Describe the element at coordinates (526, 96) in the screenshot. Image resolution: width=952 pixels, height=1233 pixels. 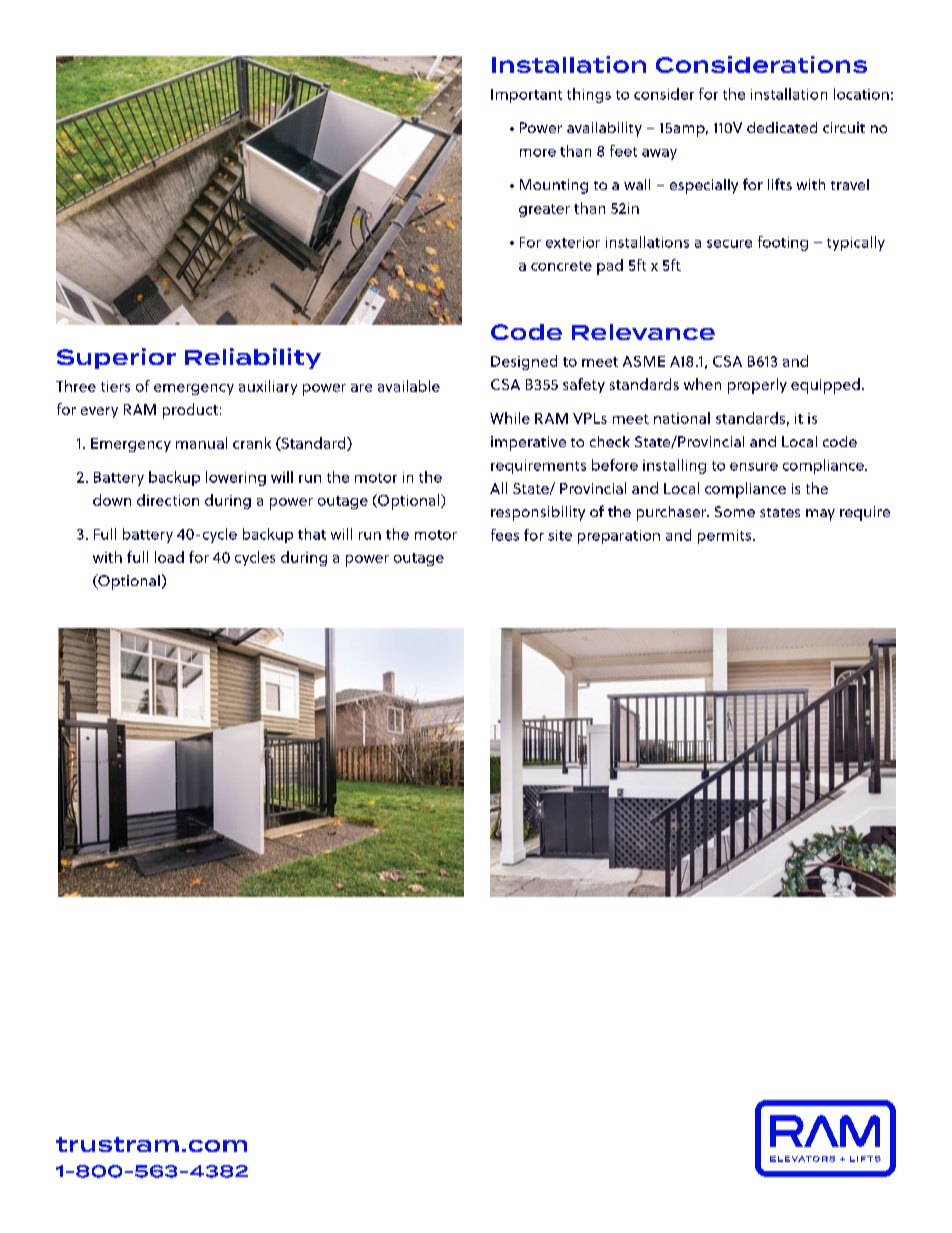
I see `Important` at that location.
